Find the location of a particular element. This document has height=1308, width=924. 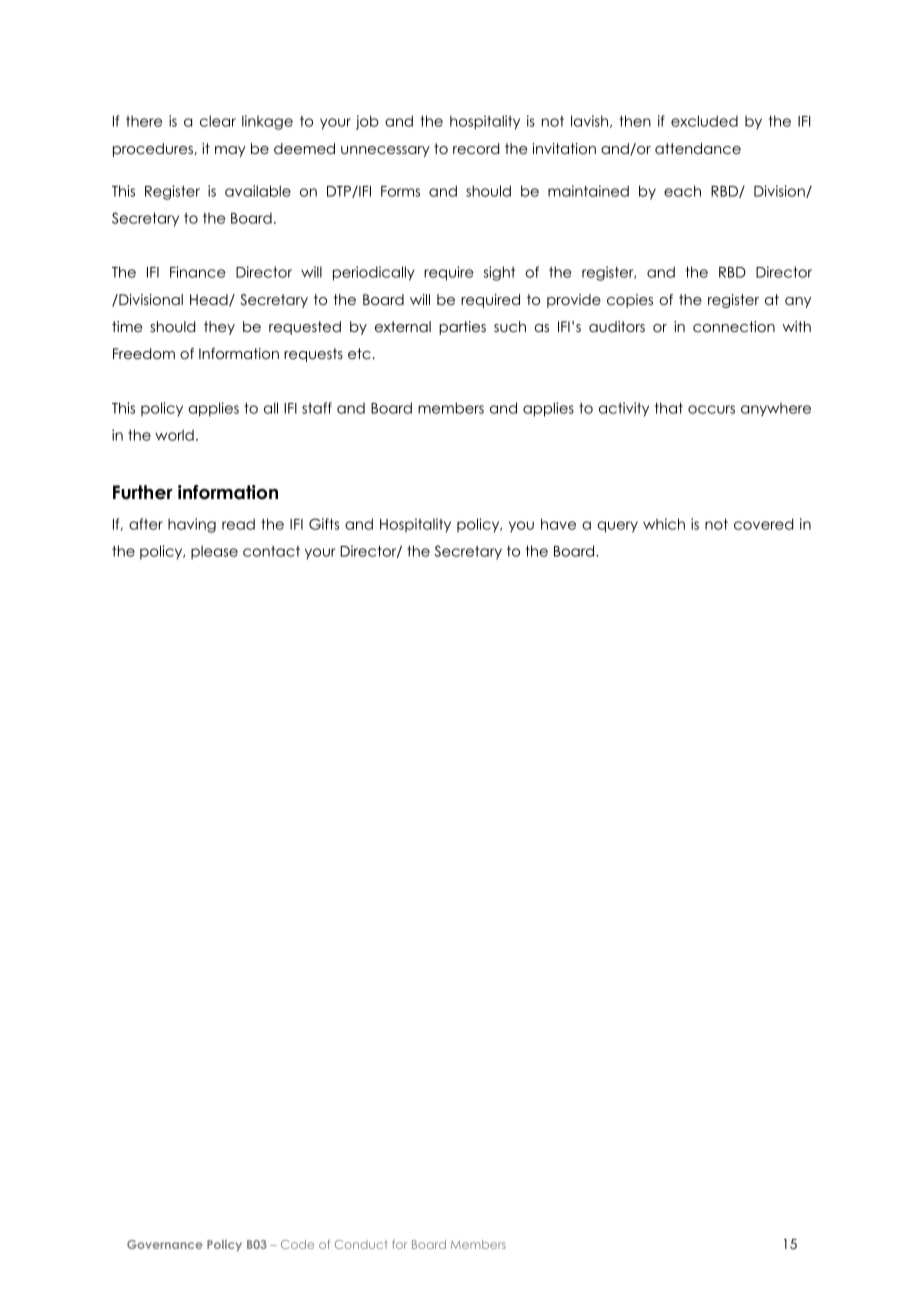

Governance is located at coordinates (165, 1244).
